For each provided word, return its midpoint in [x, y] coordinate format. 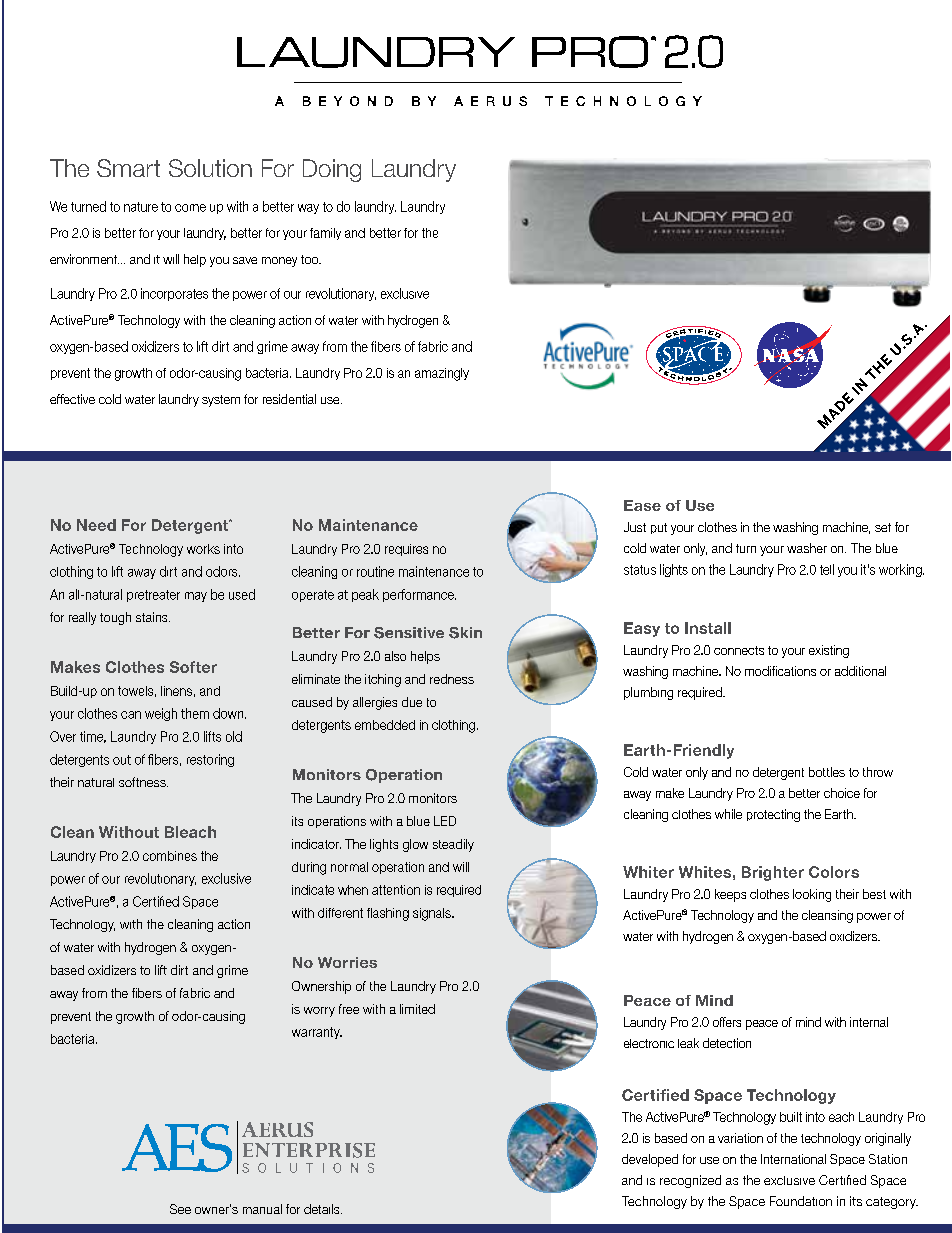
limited [417, 1009]
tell [827, 569]
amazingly [442, 374]
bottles [827, 772]
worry [319, 1012]
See [180, 1209]
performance [419, 595]
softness [143, 782]
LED [445, 821]
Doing [332, 170]
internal [869, 1022]
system [221, 401]
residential [289, 399]
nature [141, 207]
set [883, 527]
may [196, 597]
